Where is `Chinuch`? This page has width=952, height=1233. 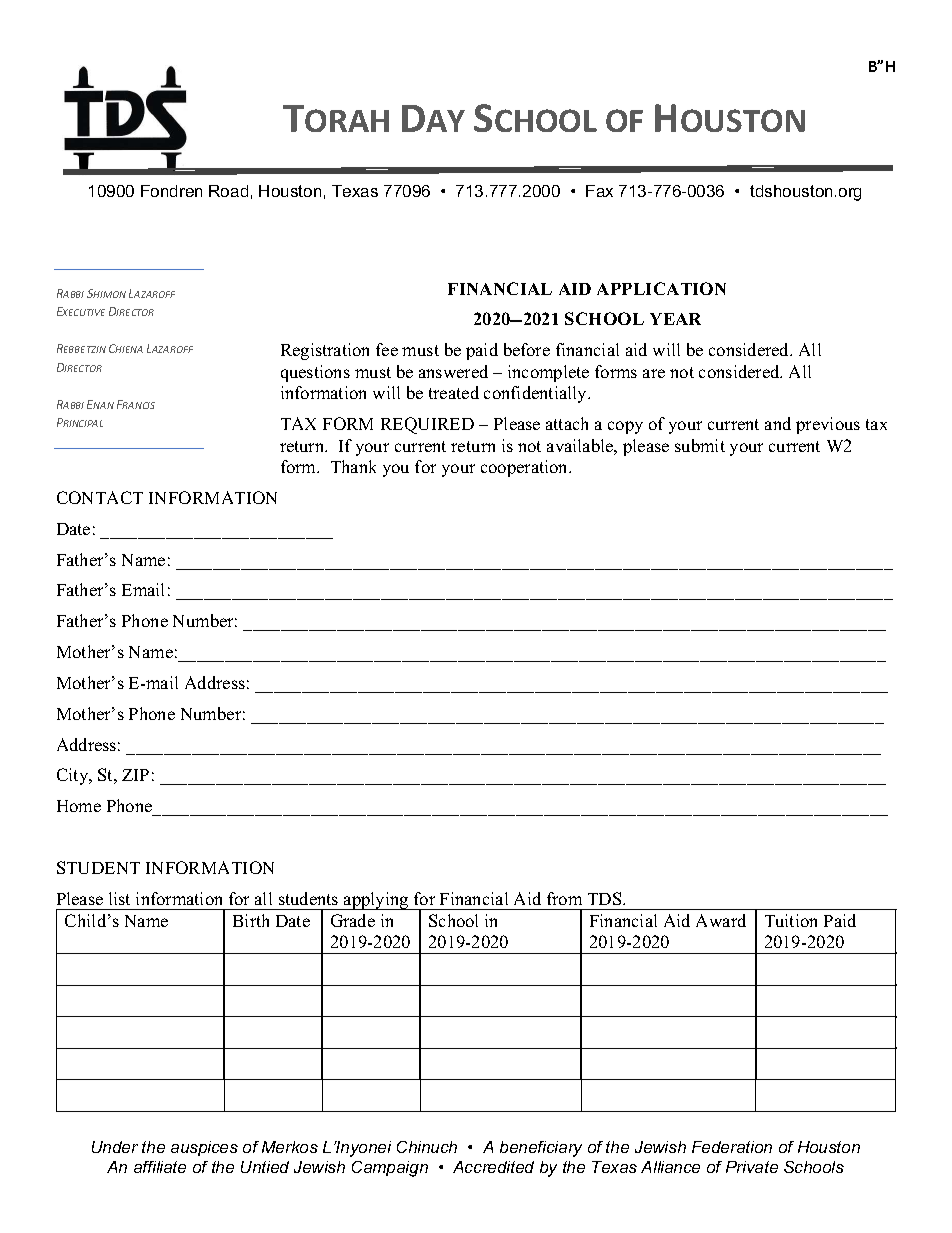
Chinuch is located at coordinates (427, 1147).
